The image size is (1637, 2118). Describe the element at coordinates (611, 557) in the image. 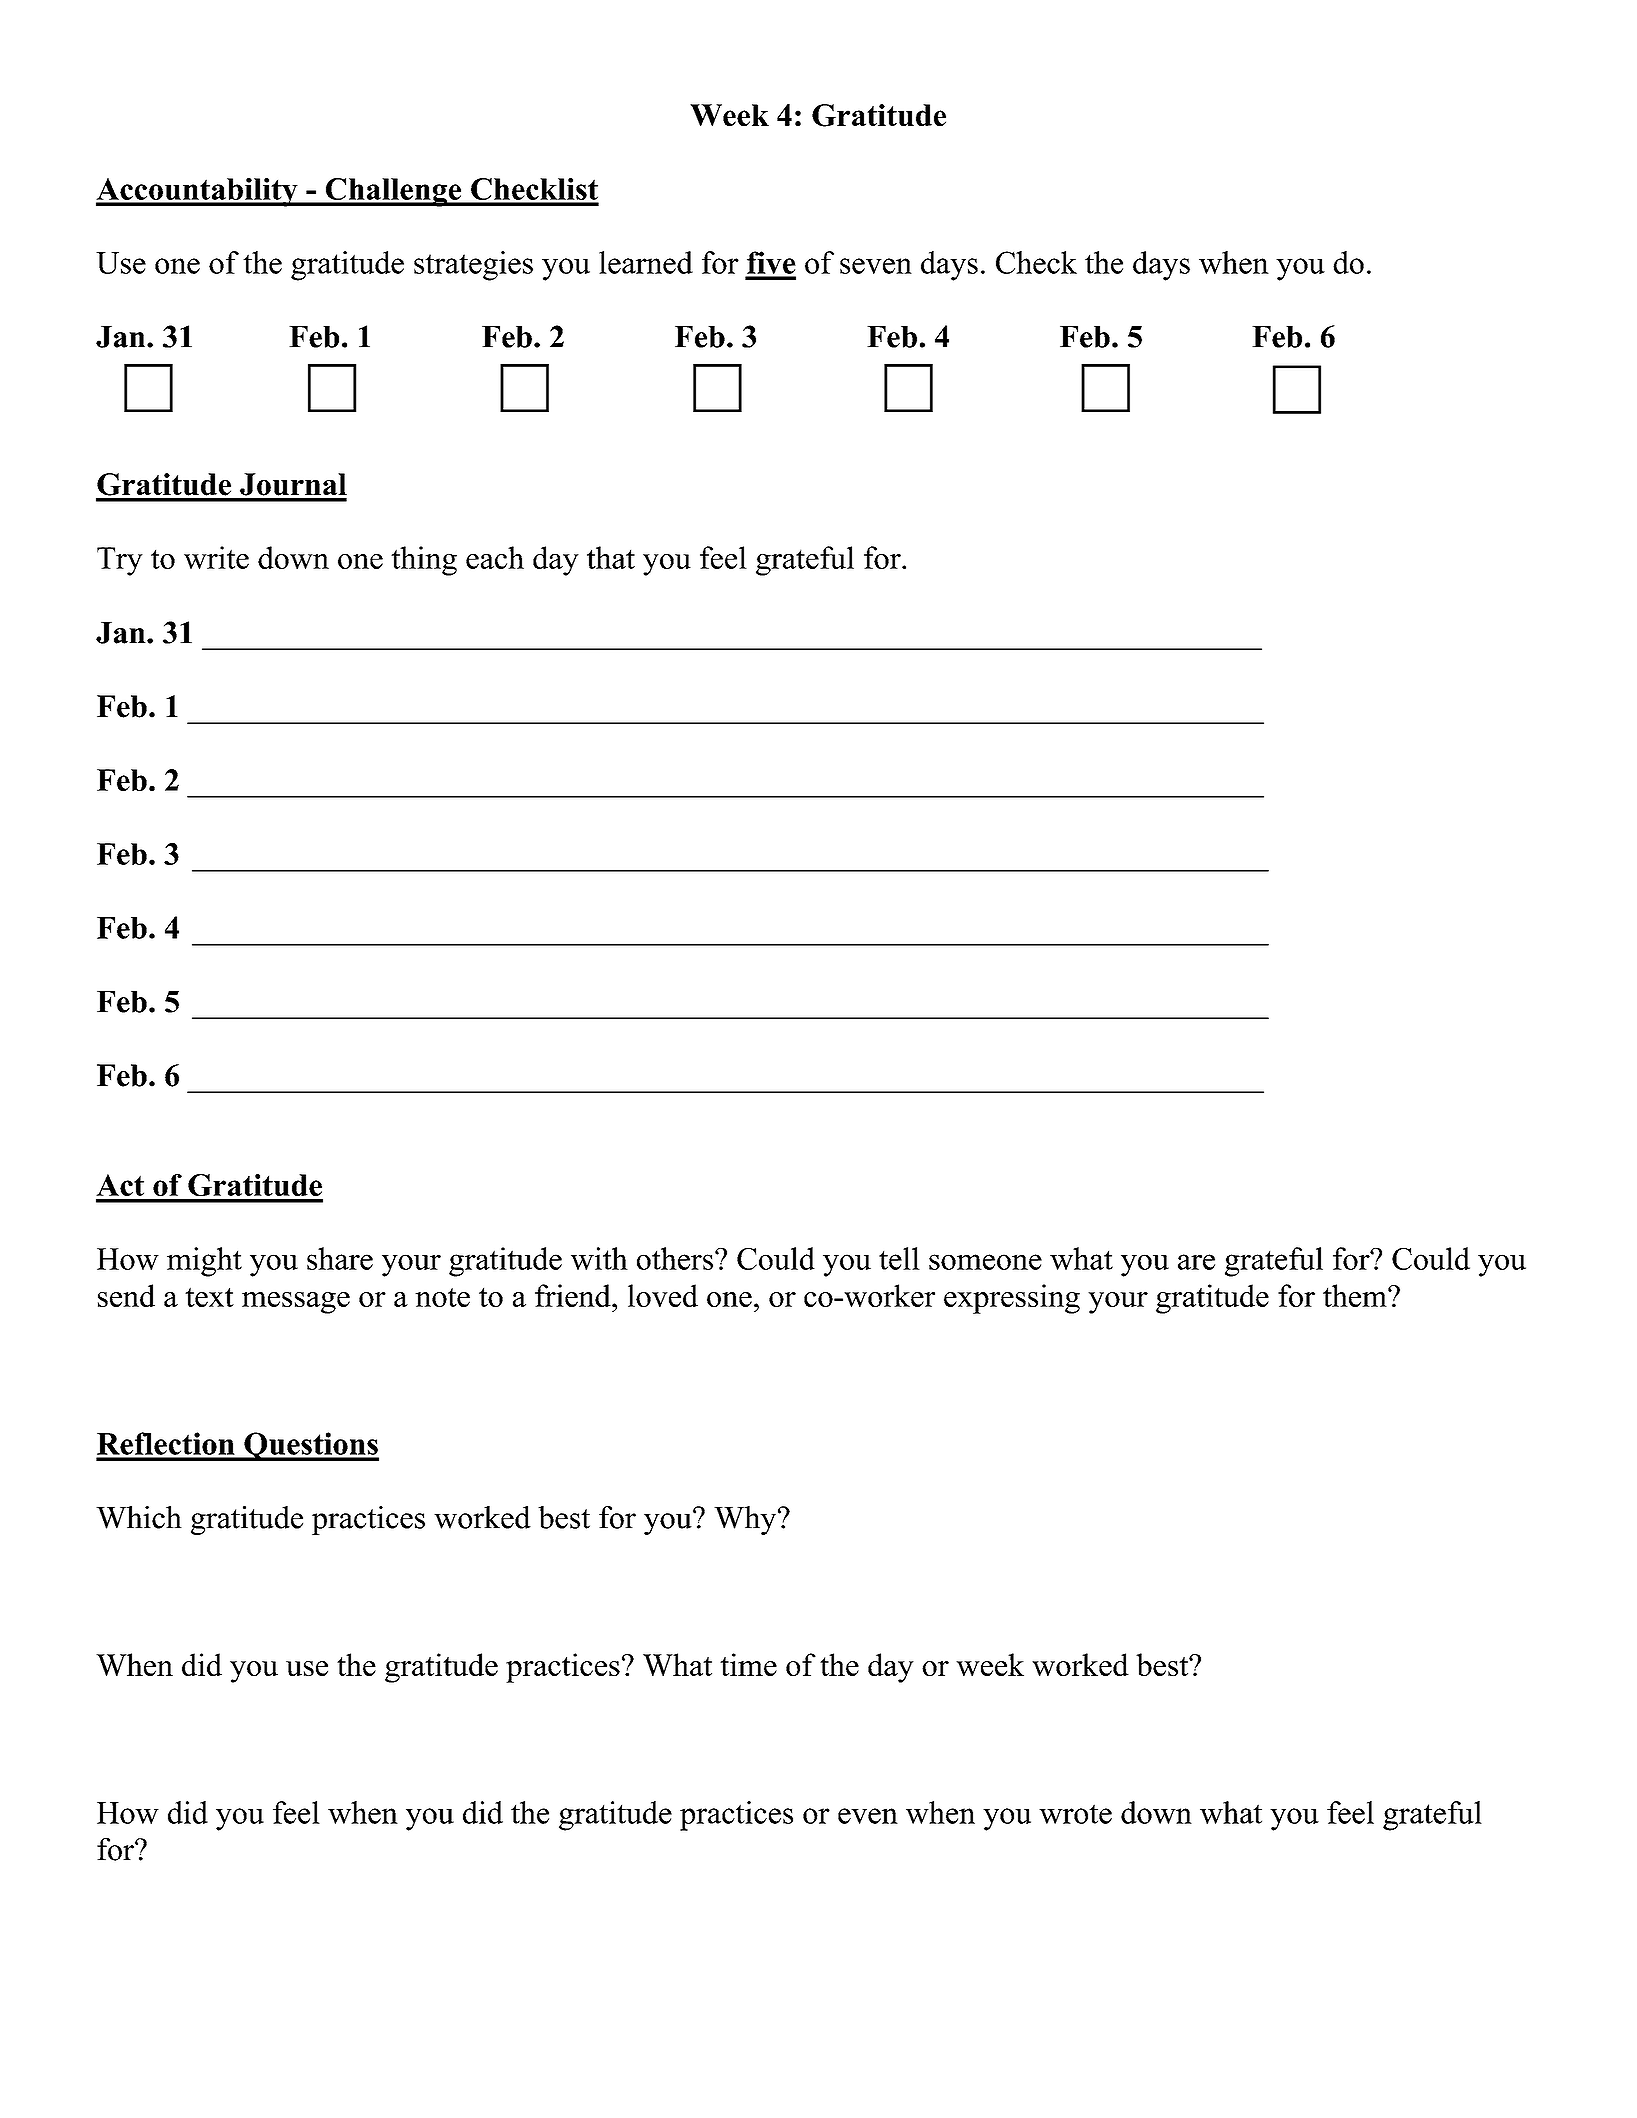

I see `that` at that location.
